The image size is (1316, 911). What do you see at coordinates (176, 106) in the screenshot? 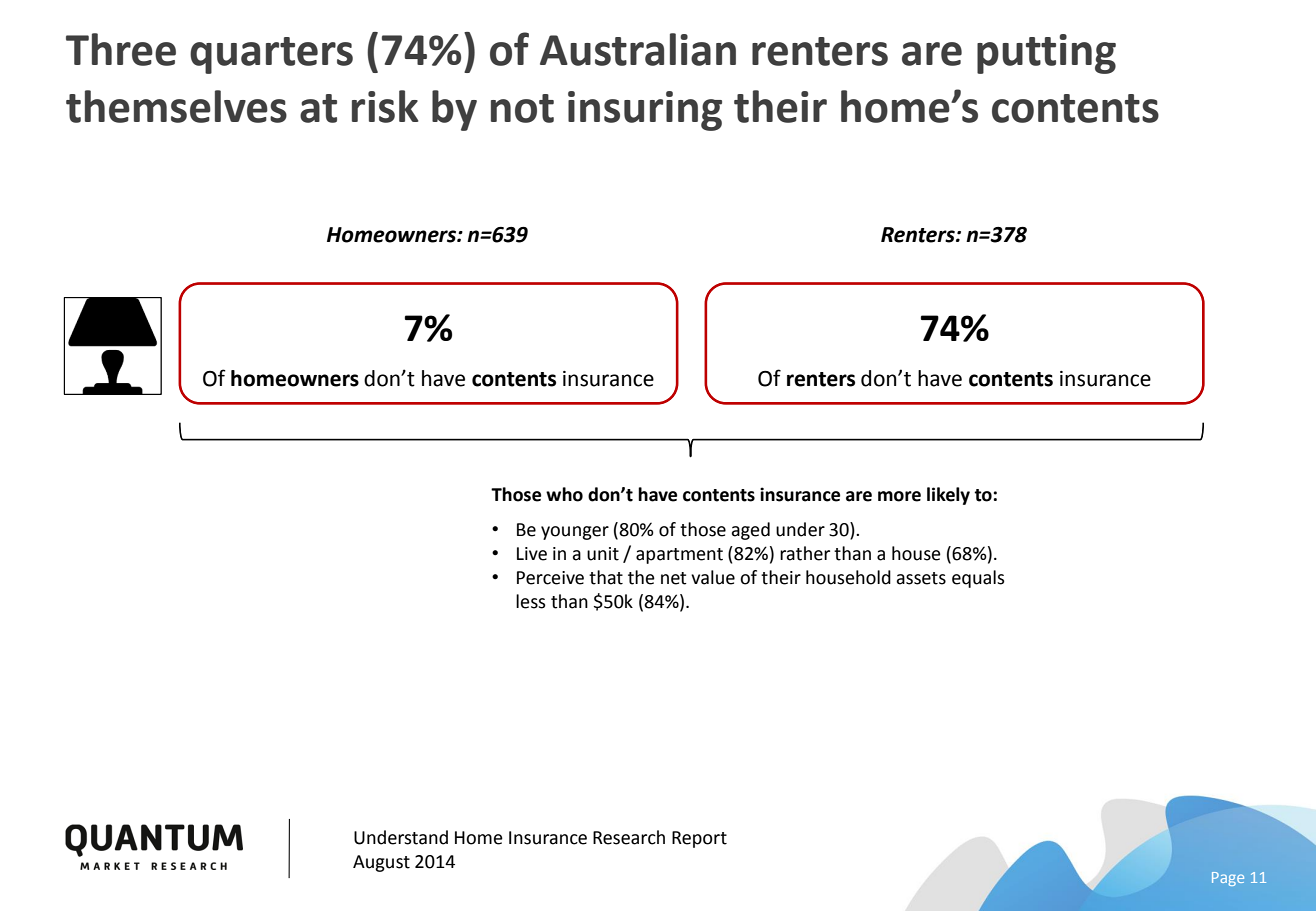
I see `themselves` at bounding box center [176, 106].
